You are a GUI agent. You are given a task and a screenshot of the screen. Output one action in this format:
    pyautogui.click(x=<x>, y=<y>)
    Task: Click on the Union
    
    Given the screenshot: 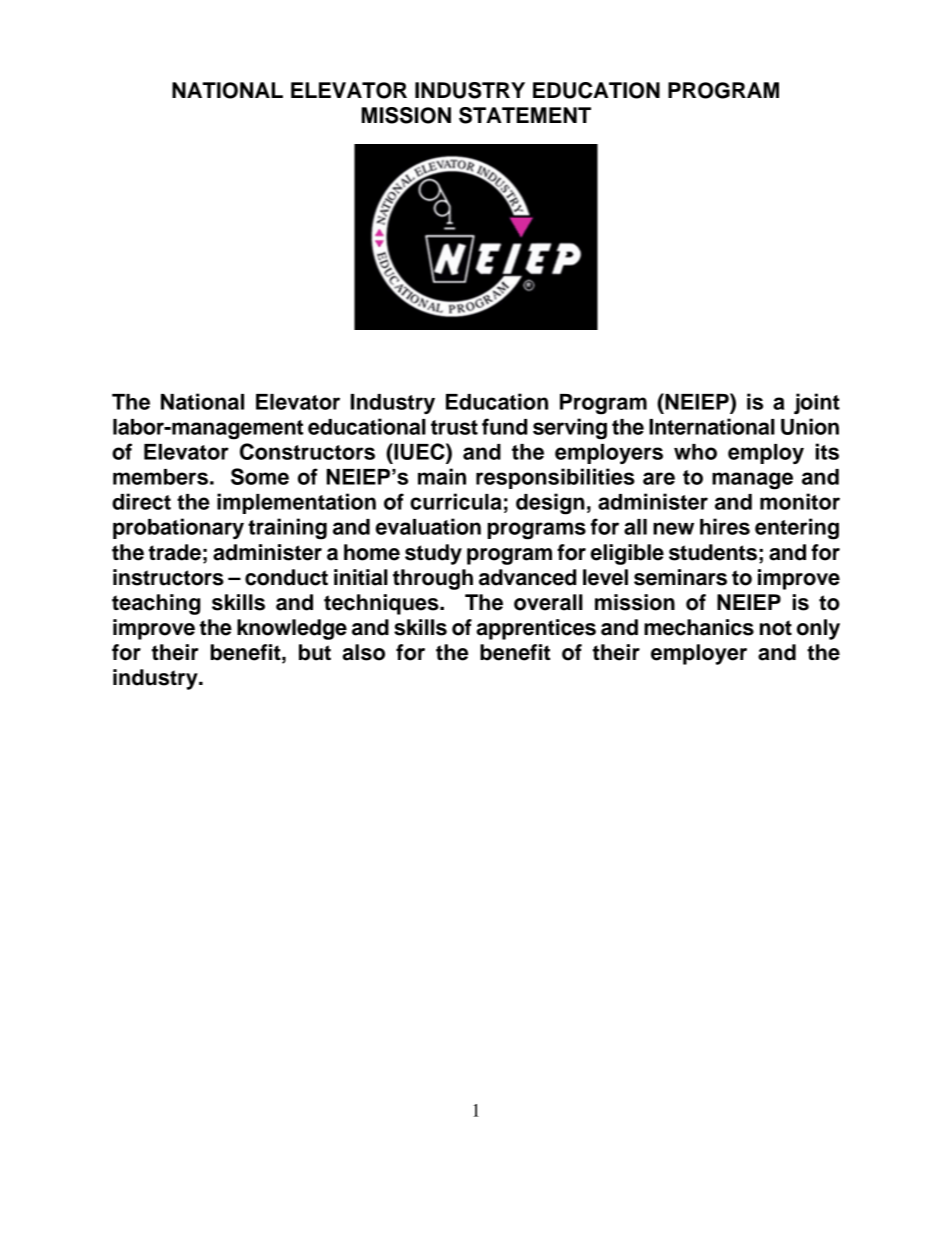 What is the action you would take?
    pyautogui.click(x=810, y=426)
